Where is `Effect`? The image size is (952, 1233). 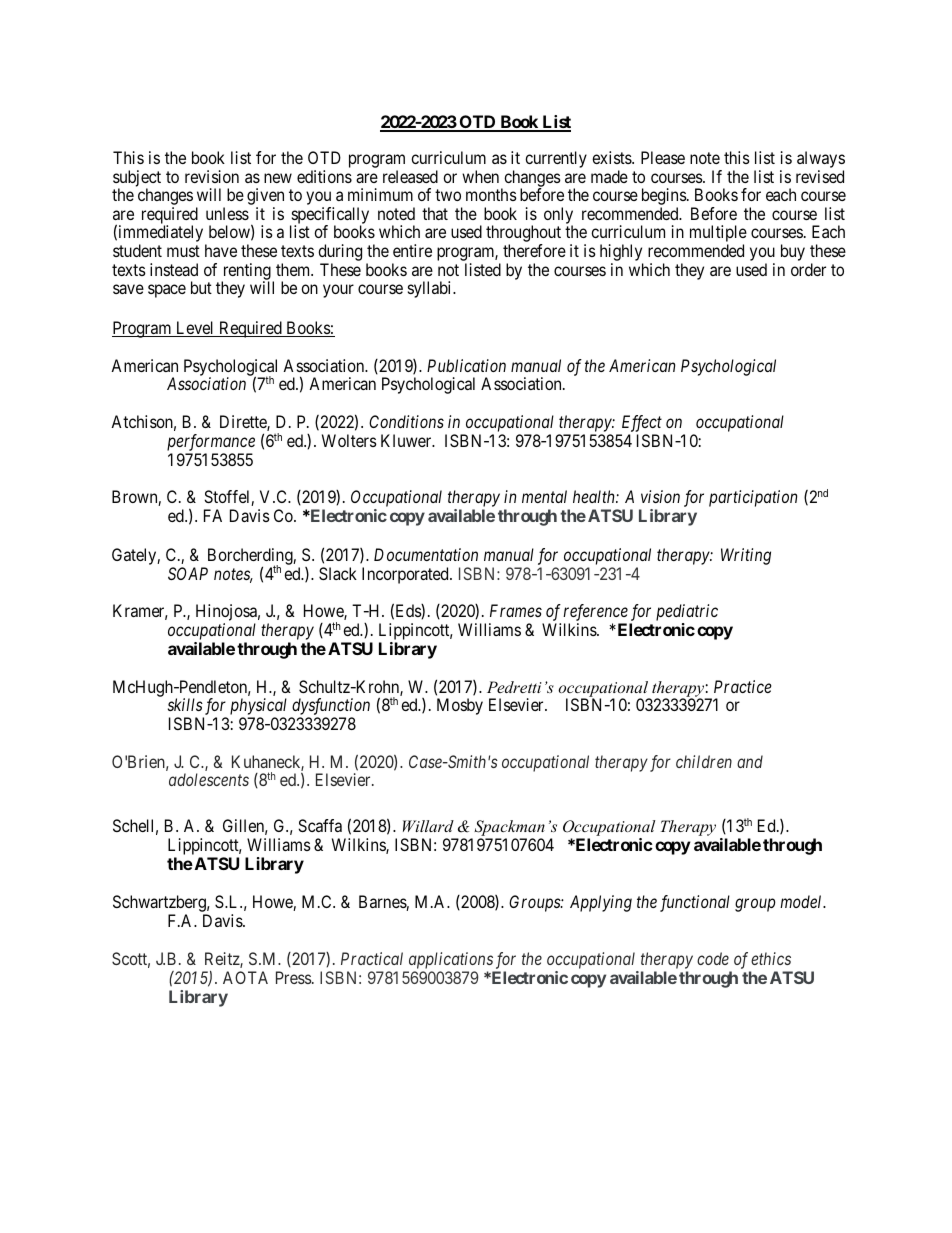
Effect is located at coordinates (641, 425).
